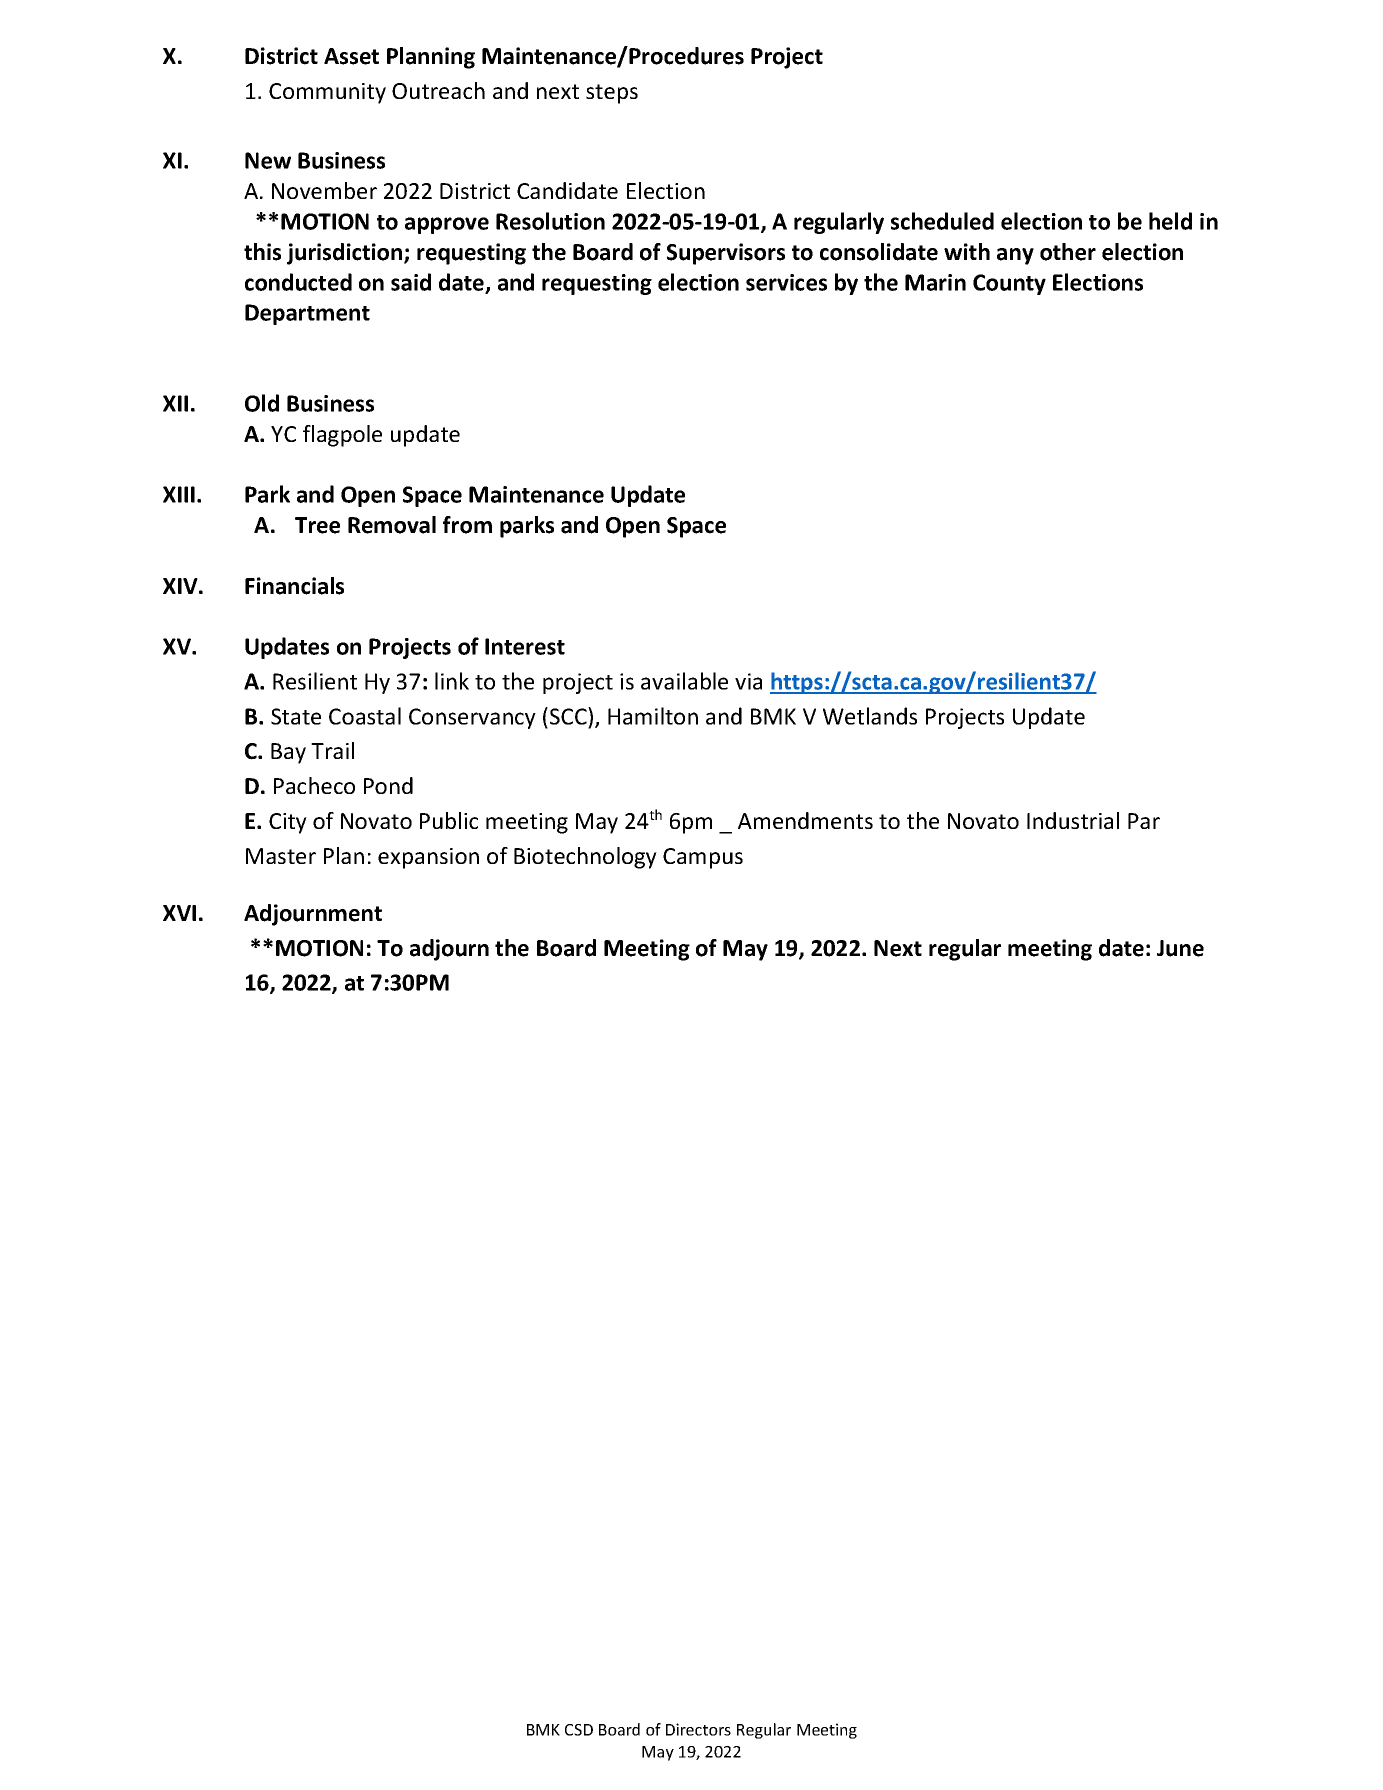 The image size is (1383, 1790). Describe the element at coordinates (684, 681) in the image. I see `available` at that location.
